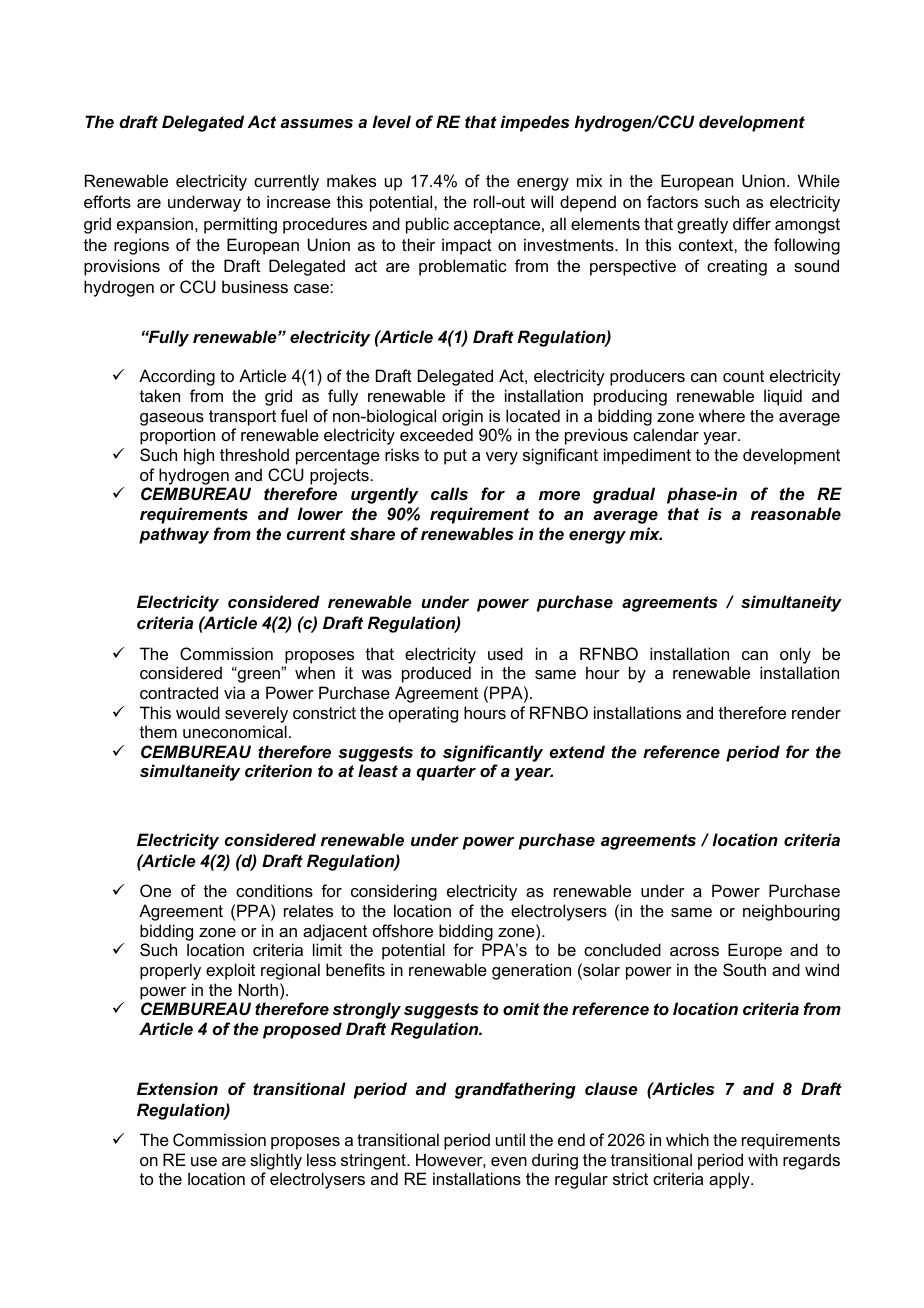 The width and height of the screenshot is (924, 1308). What do you see at coordinates (791, 912) in the screenshot?
I see `neighbouring` at bounding box center [791, 912].
